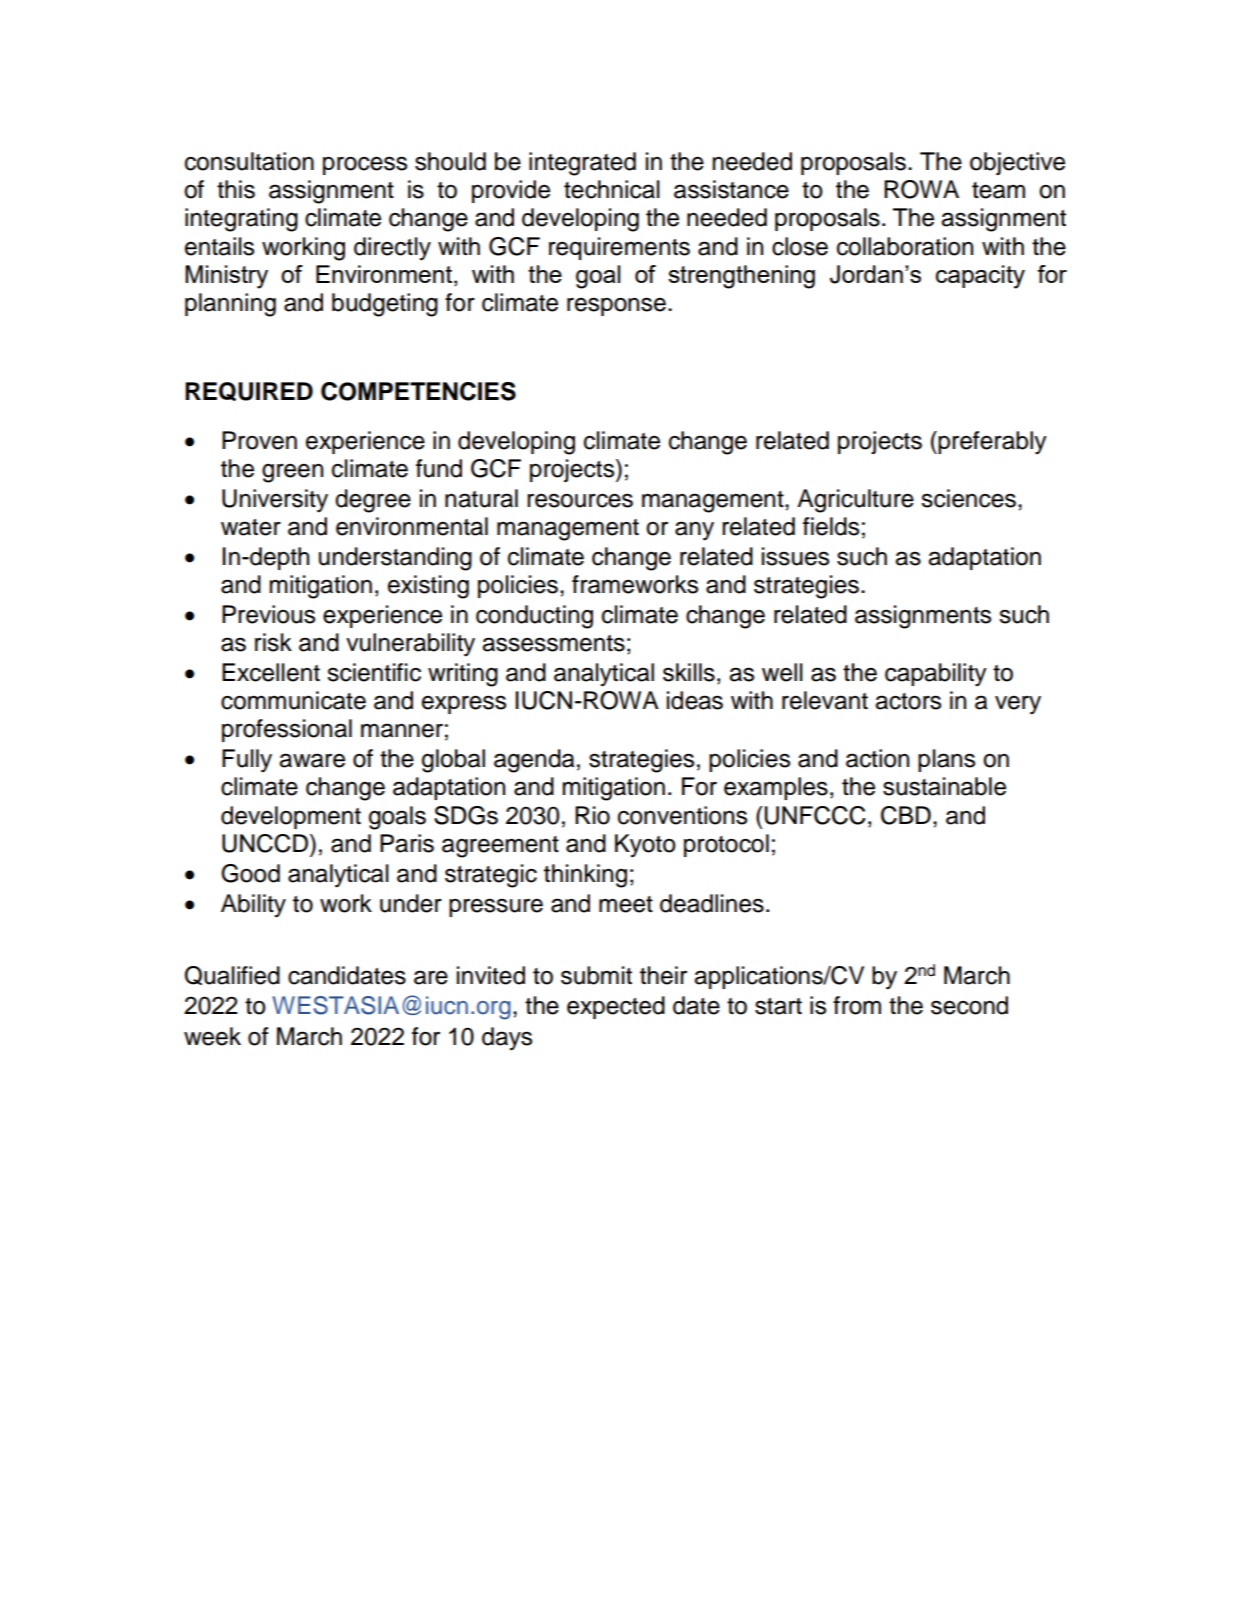 This screenshot has height=1619, width=1251. Describe the element at coordinates (534, 617) in the screenshot. I see `conducting` at that location.
